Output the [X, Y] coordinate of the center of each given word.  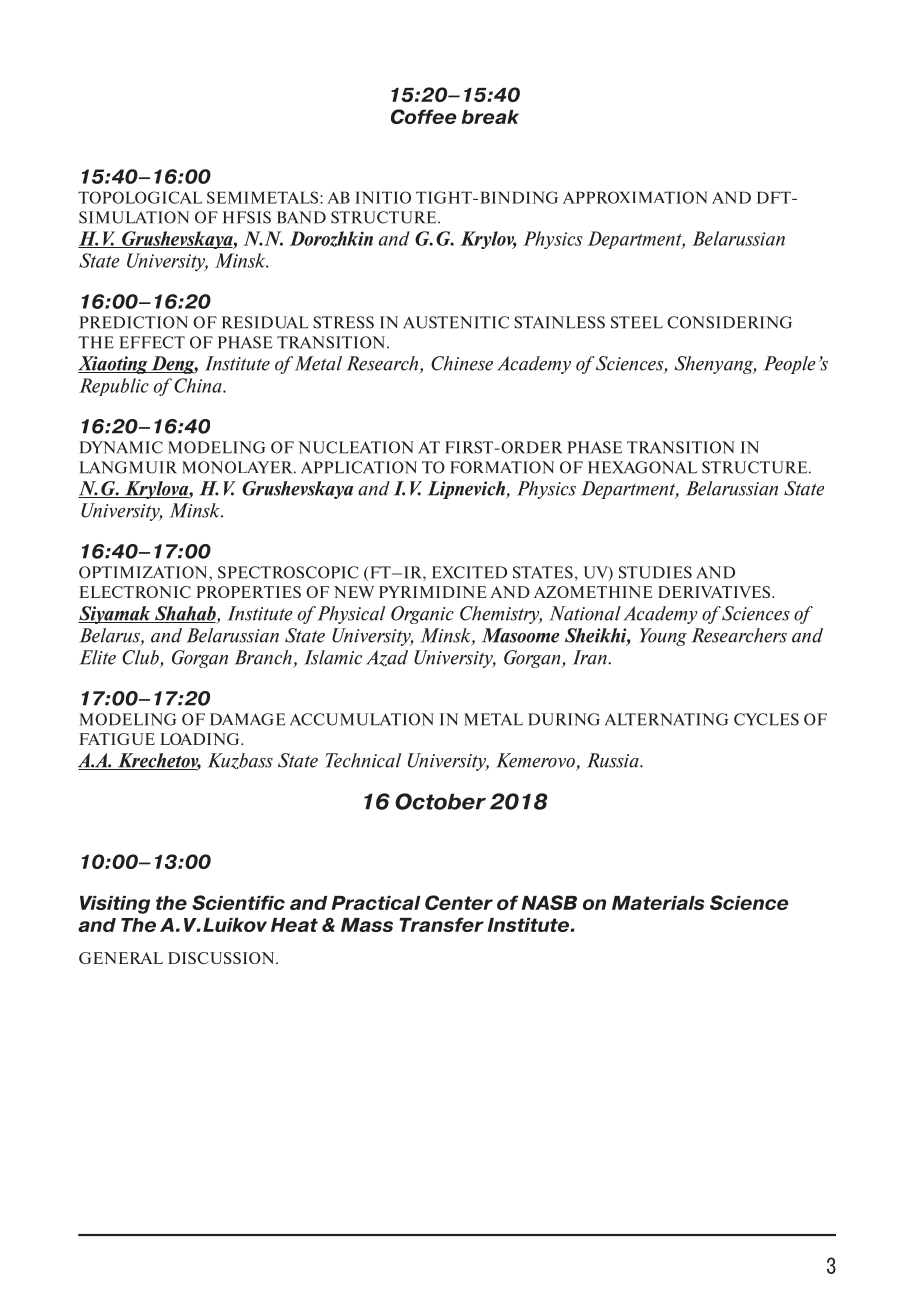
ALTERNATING [666, 719]
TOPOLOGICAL [140, 197]
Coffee [424, 116]
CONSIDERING [729, 322]
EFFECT [152, 342]
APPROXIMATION [635, 197]
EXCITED [469, 572]
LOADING [201, 739]
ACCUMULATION [362, 719]
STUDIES [655, 572]
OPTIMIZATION [144, 572]
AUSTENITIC [456, 322]
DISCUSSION [222, 958]
